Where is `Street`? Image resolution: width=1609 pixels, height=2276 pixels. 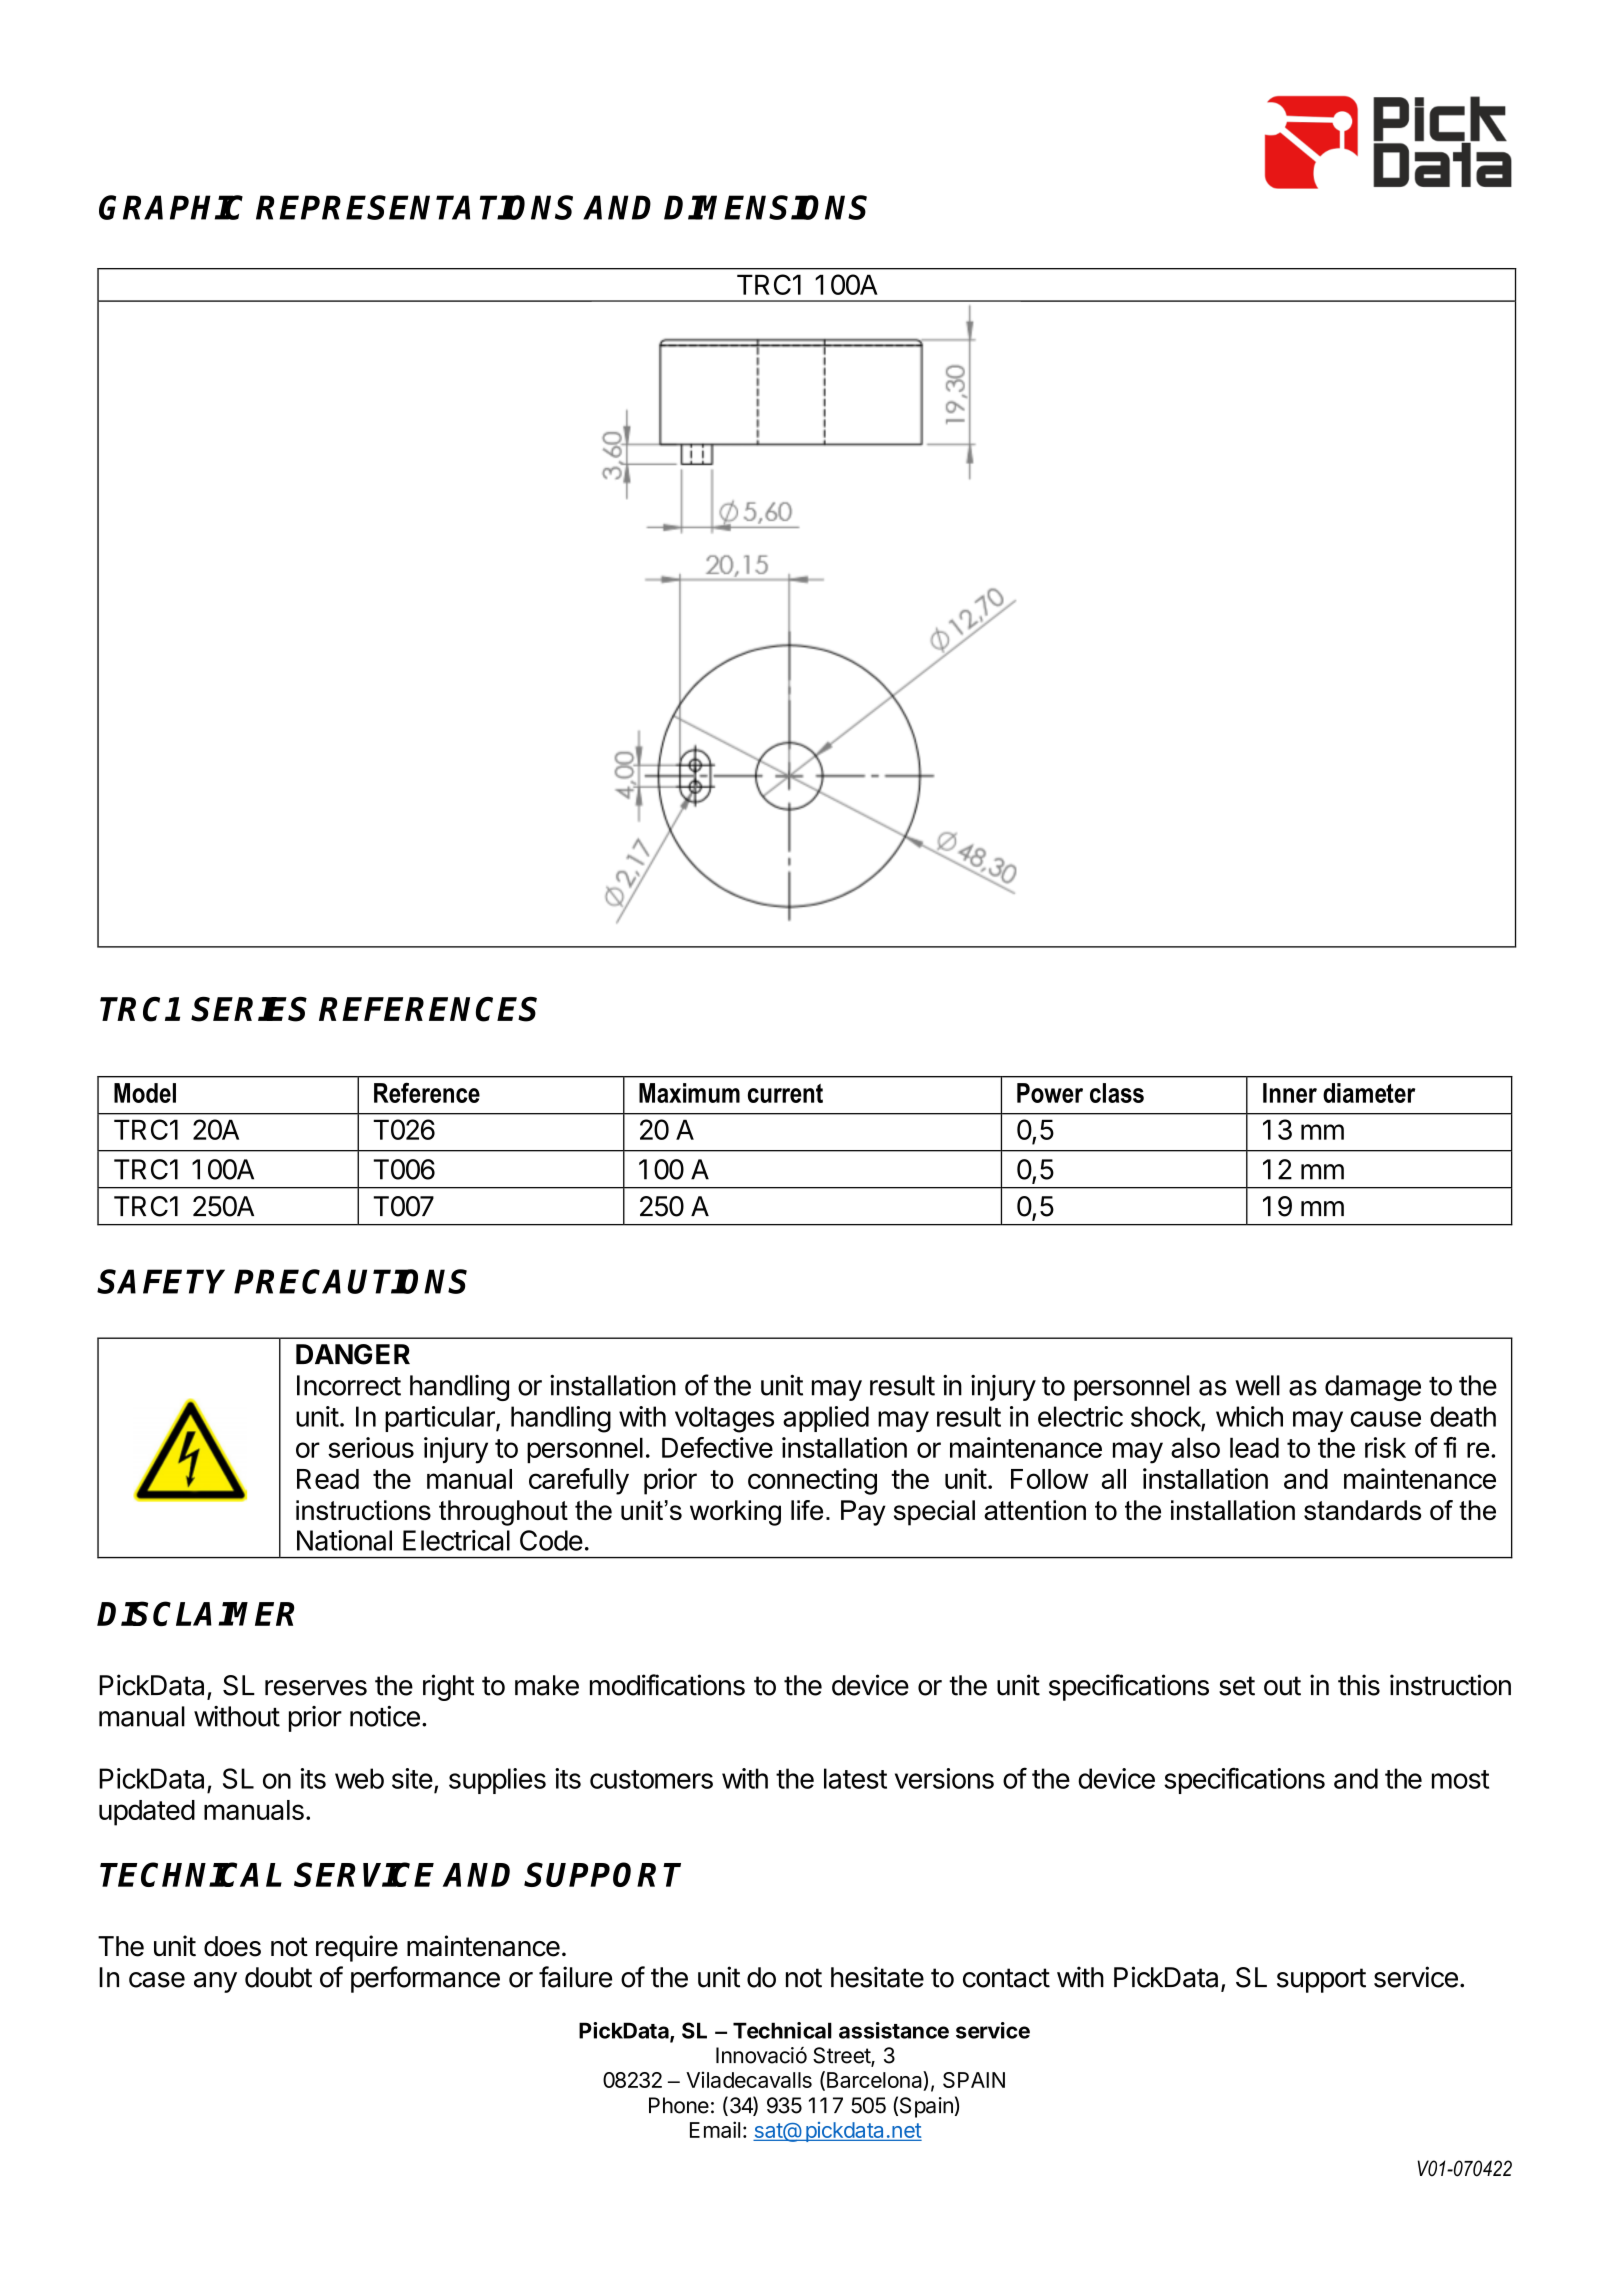
Street is located at coordinates (842, 2056).
